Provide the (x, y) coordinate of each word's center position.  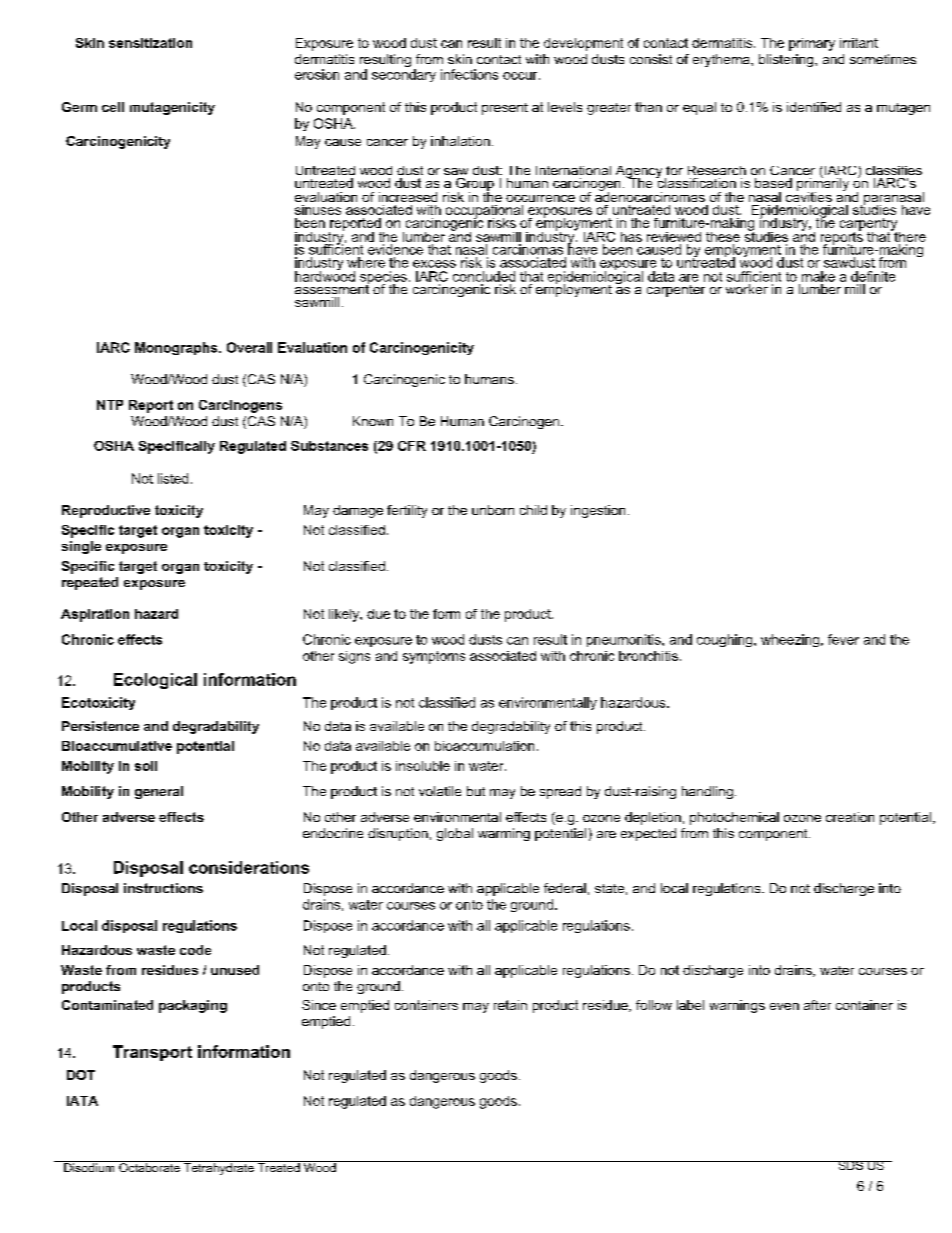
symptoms (434, 657)
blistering (786, 60)
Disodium (89, 1166)
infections (469, 74)
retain (510, 1005)
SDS (850, 1165)
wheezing (790, 640)
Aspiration (95, 615)
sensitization (150, 43)
